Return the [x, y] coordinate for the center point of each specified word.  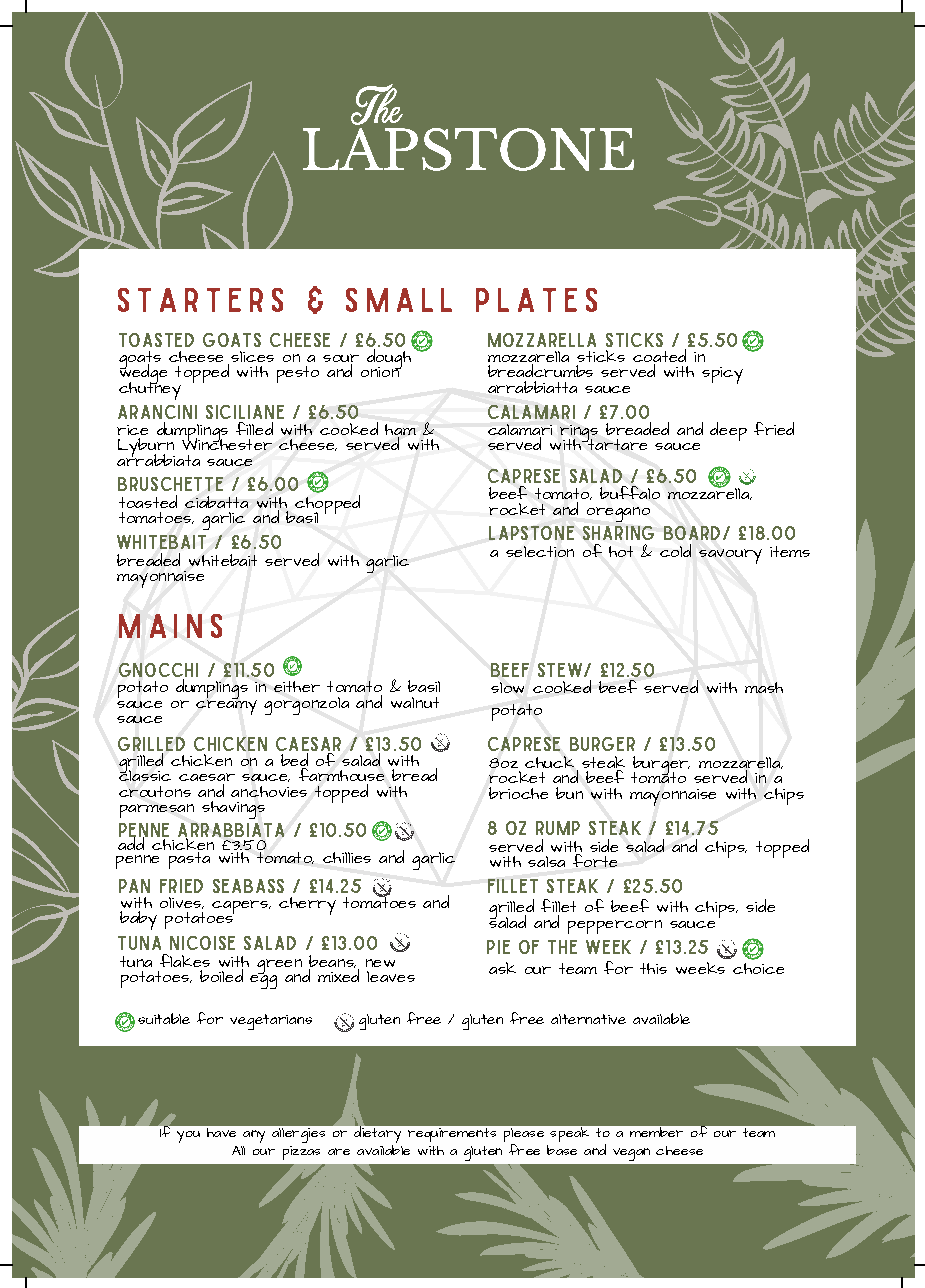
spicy [722, 375]
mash [764, 687]
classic [145, 774]
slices [252, 356]
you [188, 1137]
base [562, 1150]
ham [400, 429]
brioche [518, 793]
